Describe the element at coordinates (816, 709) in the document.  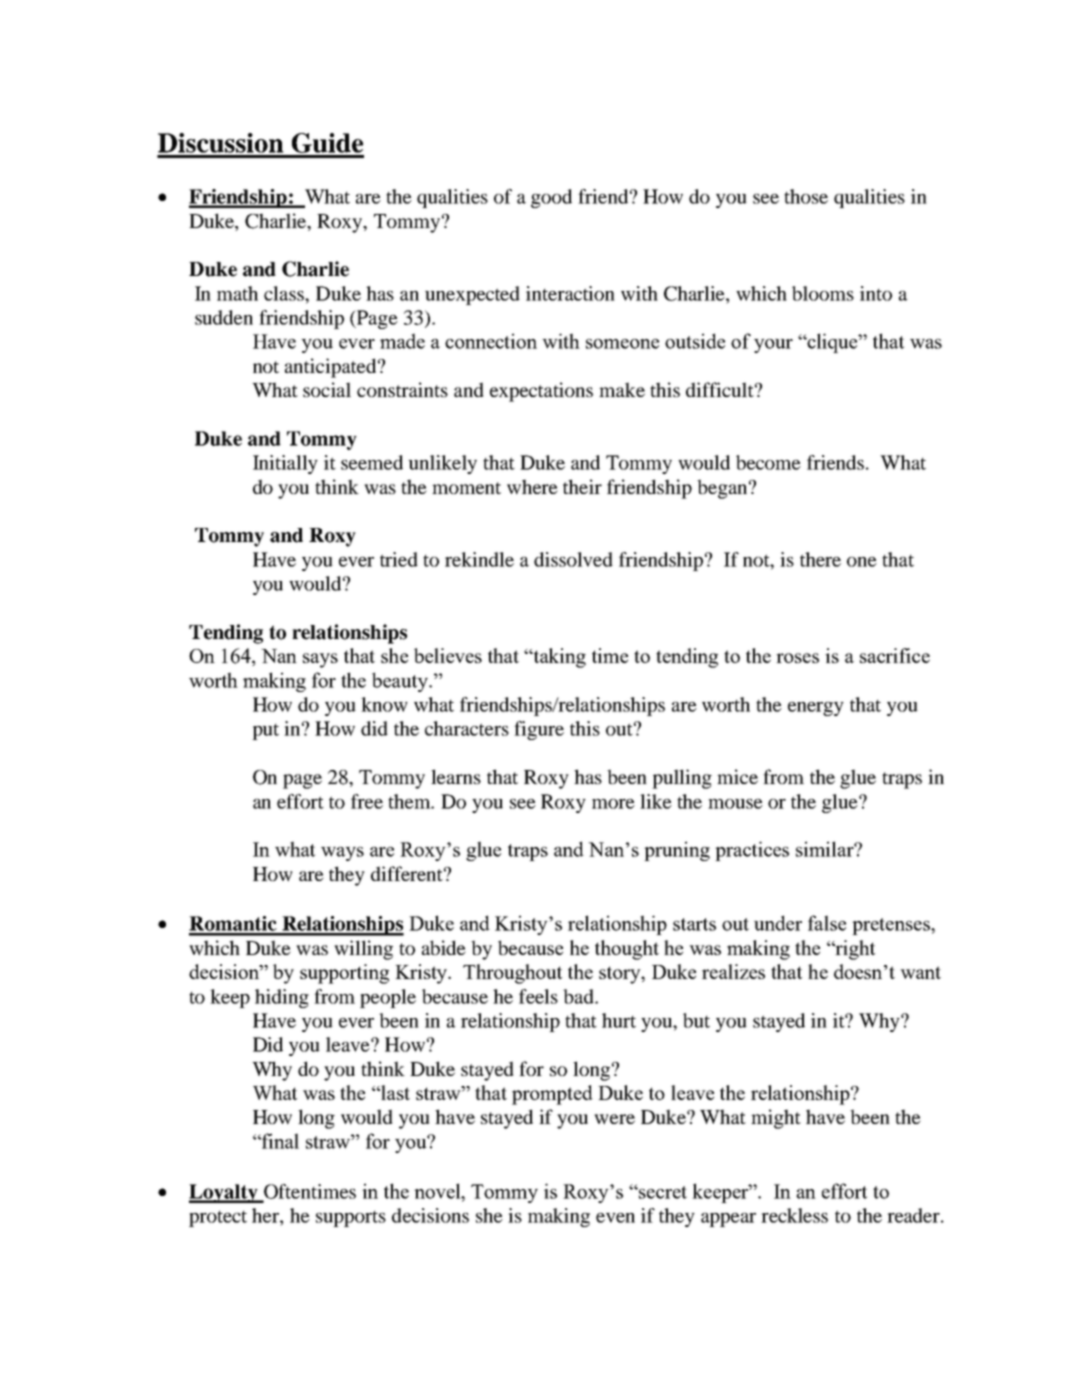
I see `energy` at that location.
